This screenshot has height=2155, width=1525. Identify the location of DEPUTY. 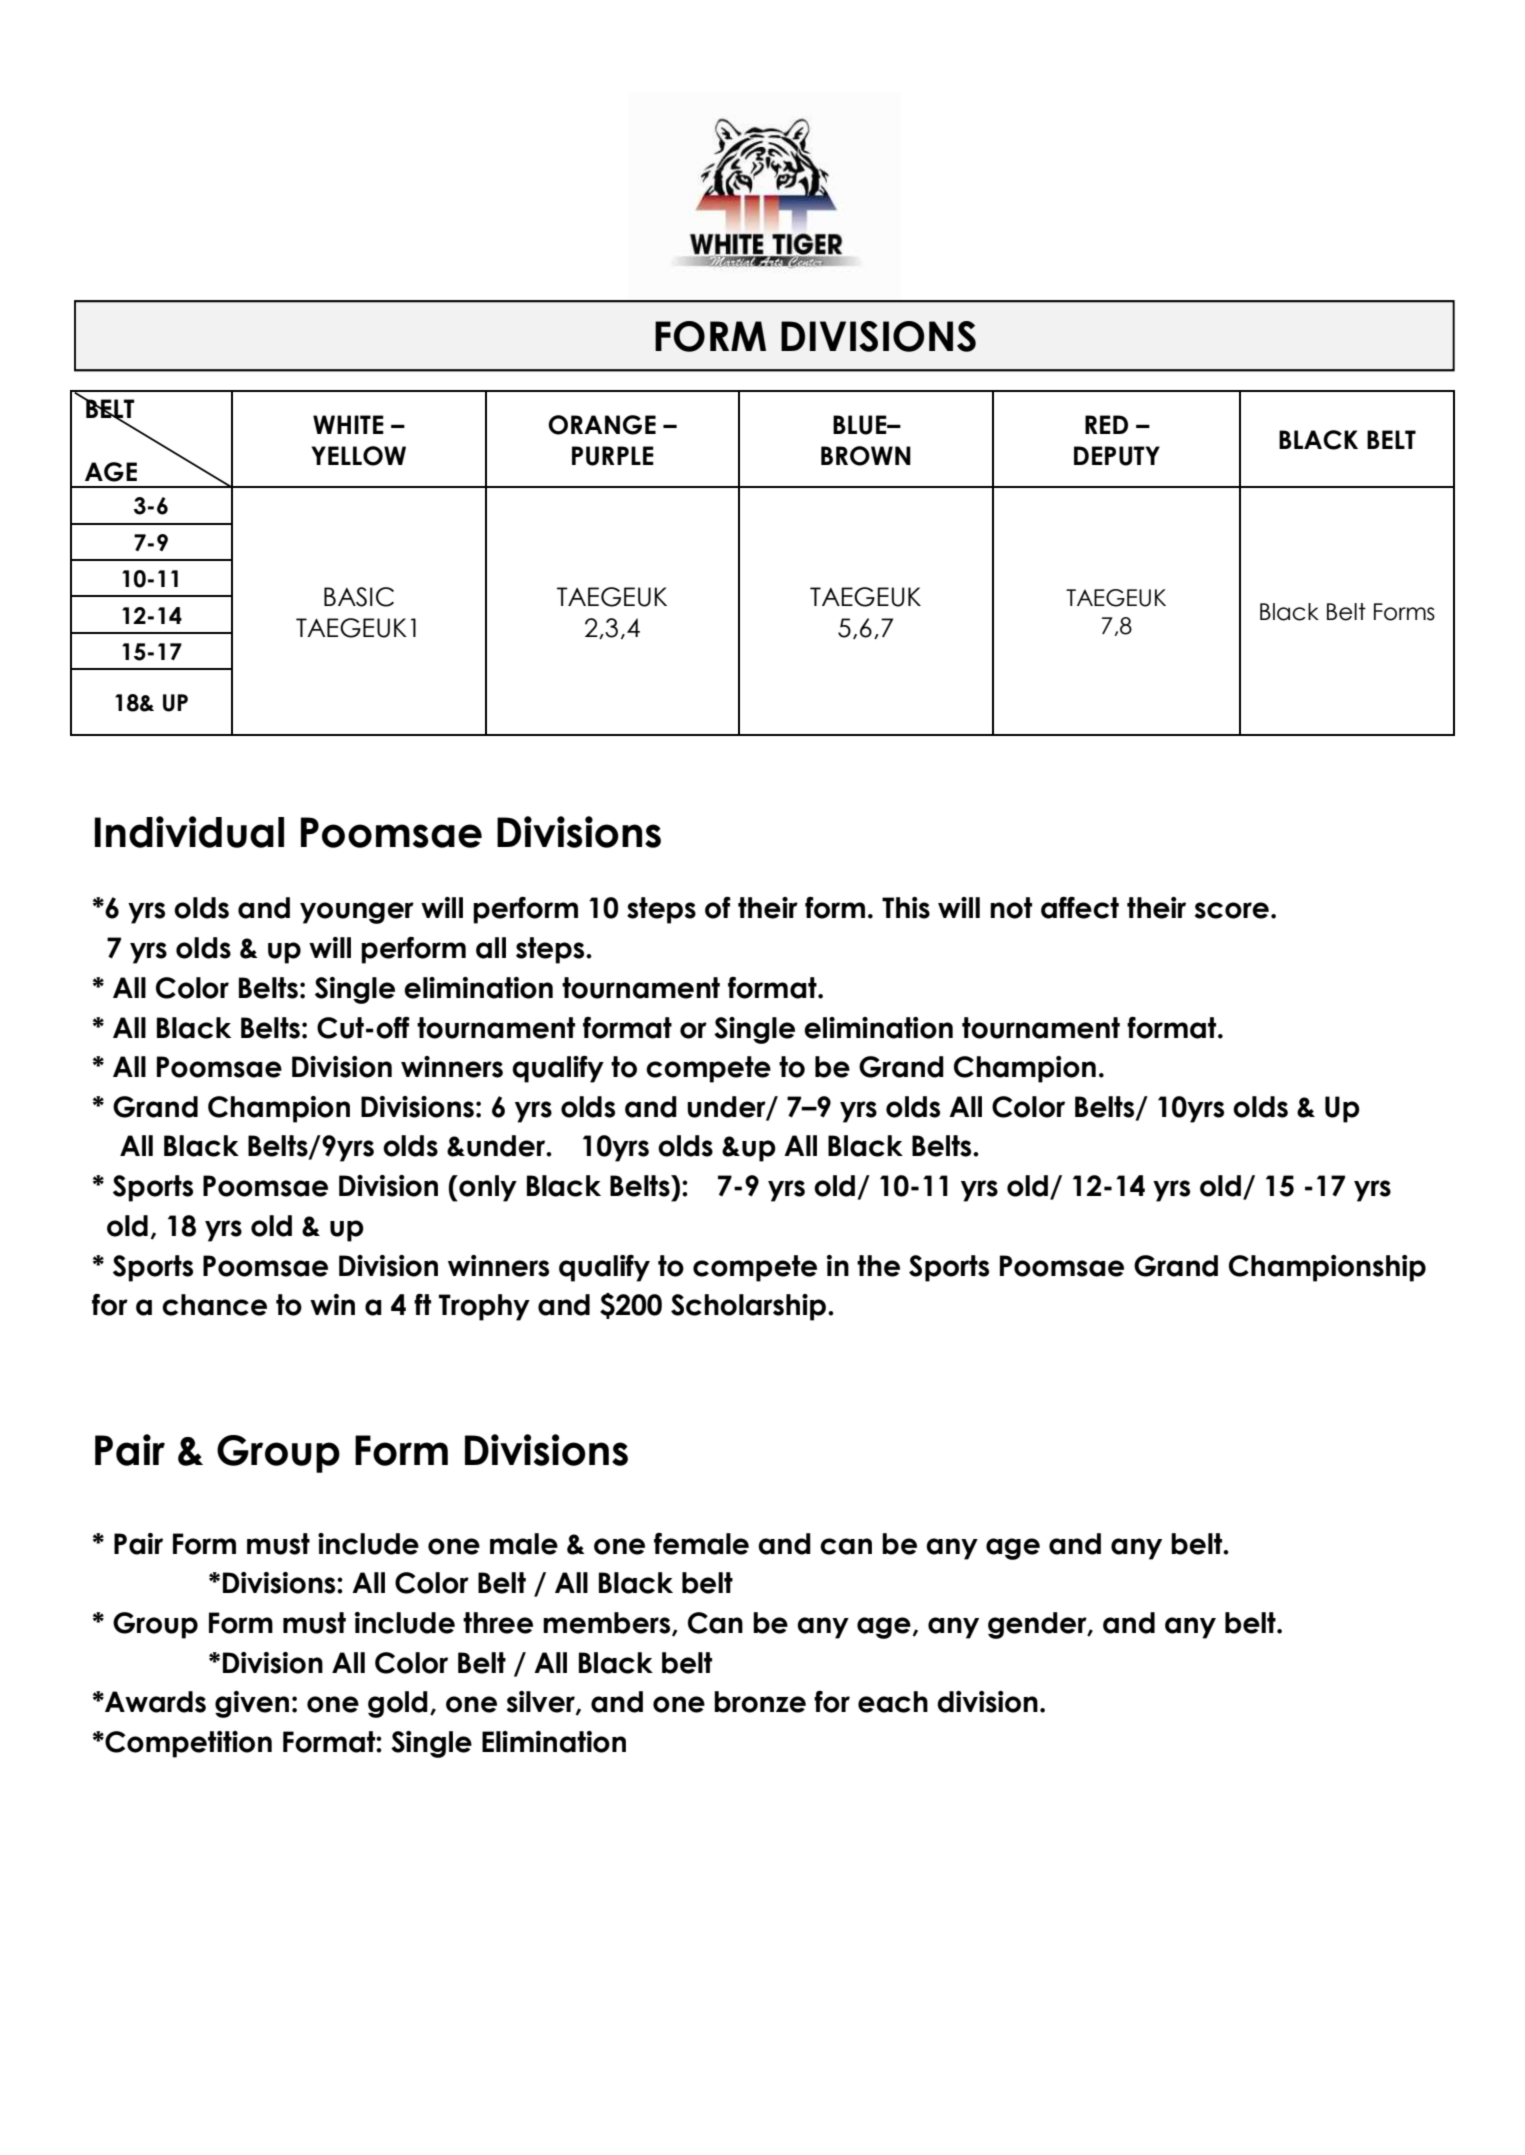
(1117, 456).
